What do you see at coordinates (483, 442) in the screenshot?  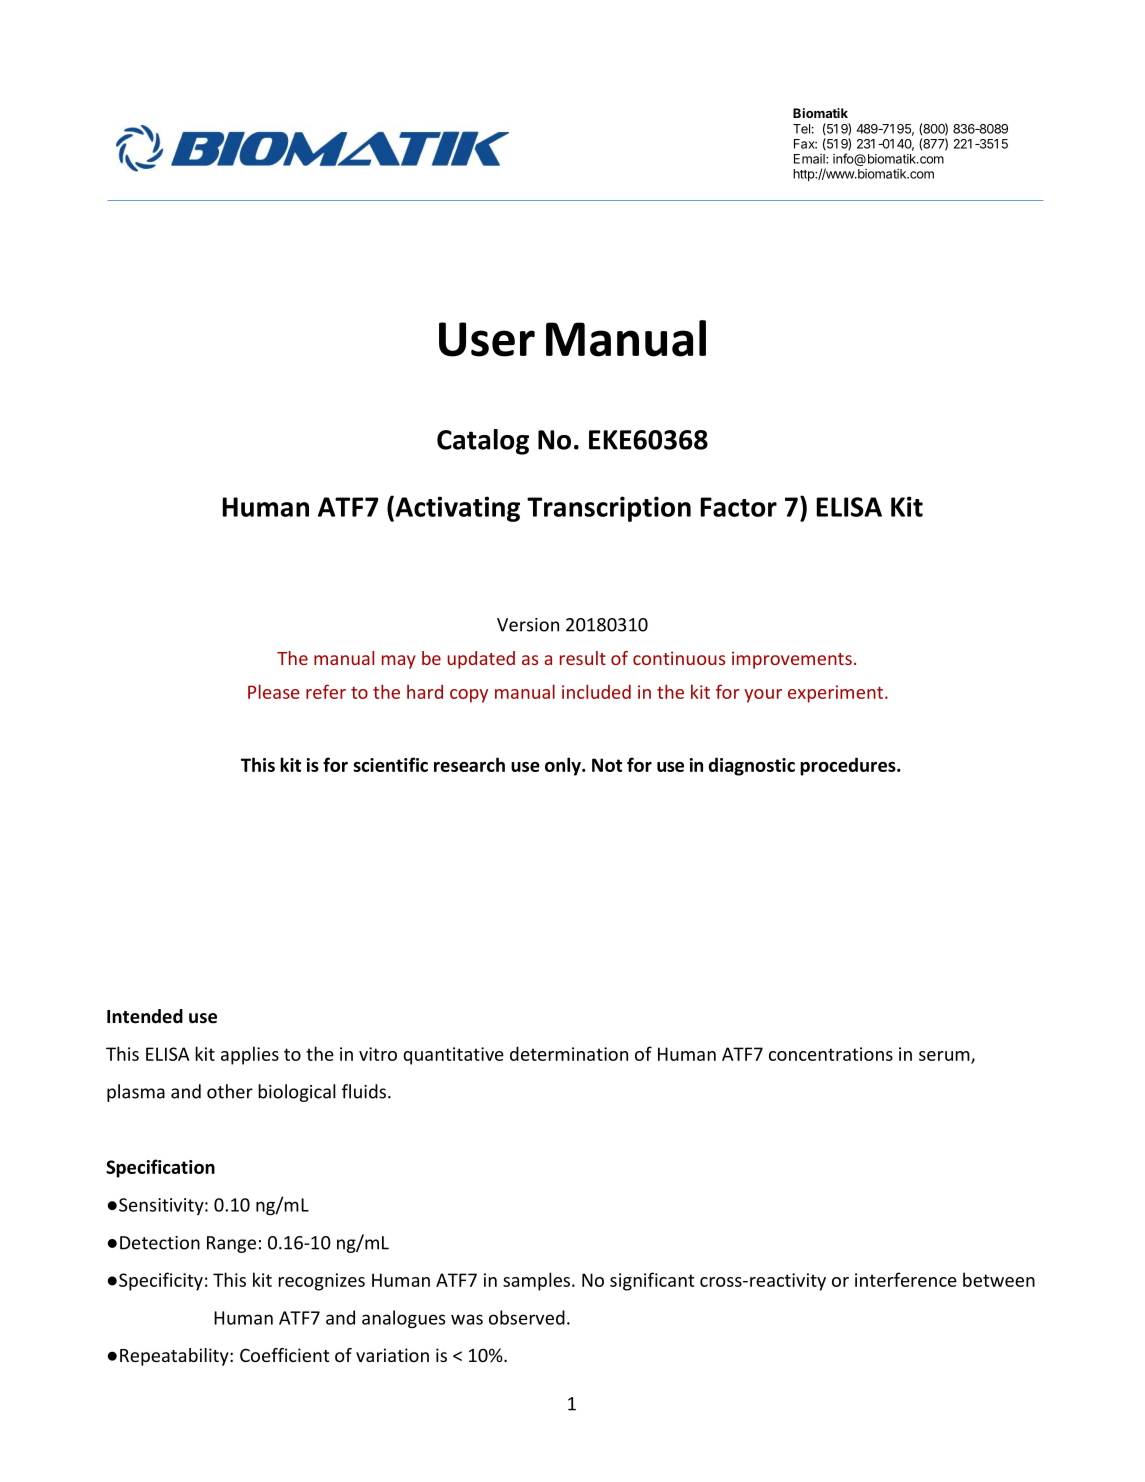 I see `Catalog` at bounding box center [483, 442].
